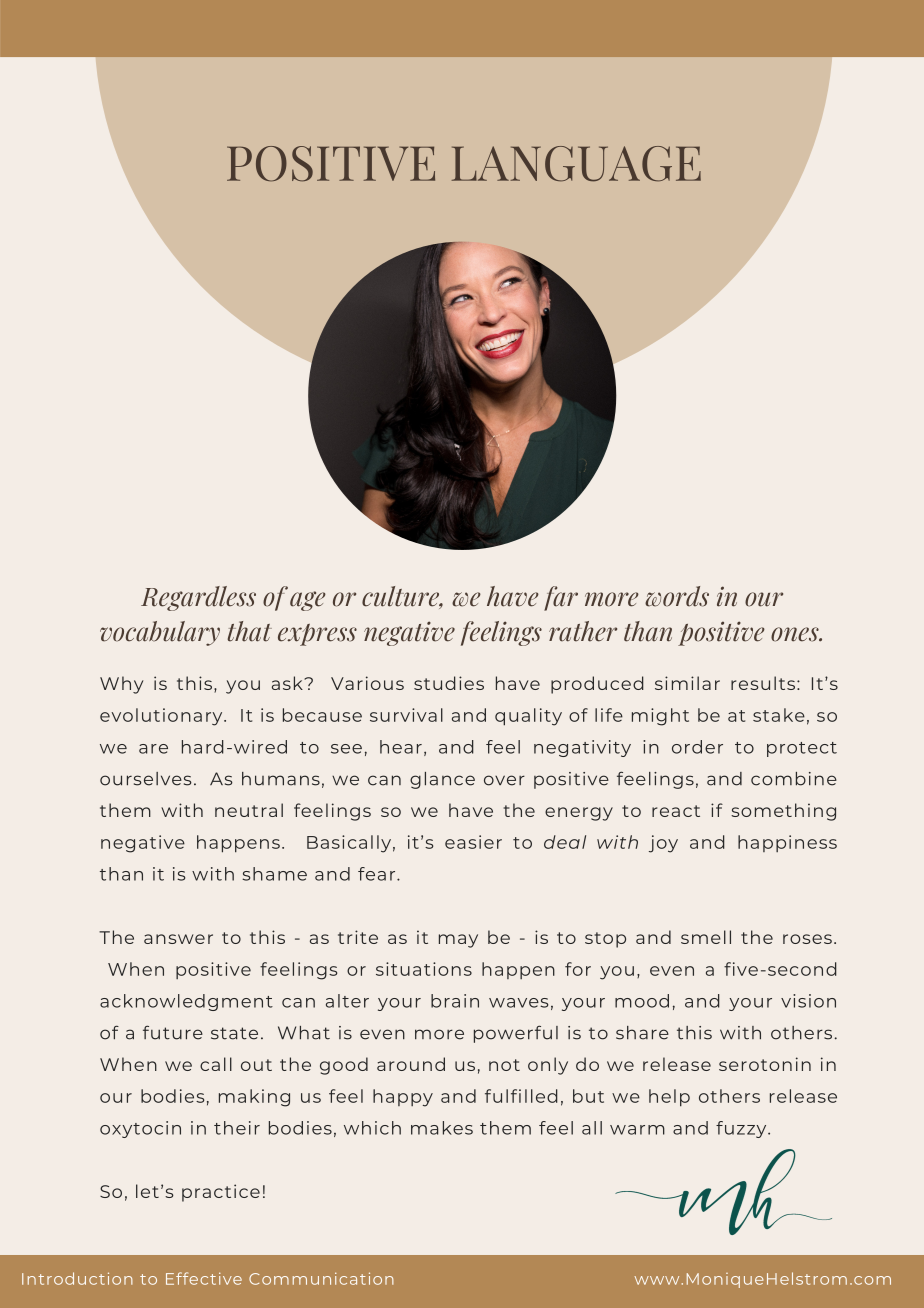 The width and height of the page is (924, 1308). I want to click on express, so click(317, 635).
